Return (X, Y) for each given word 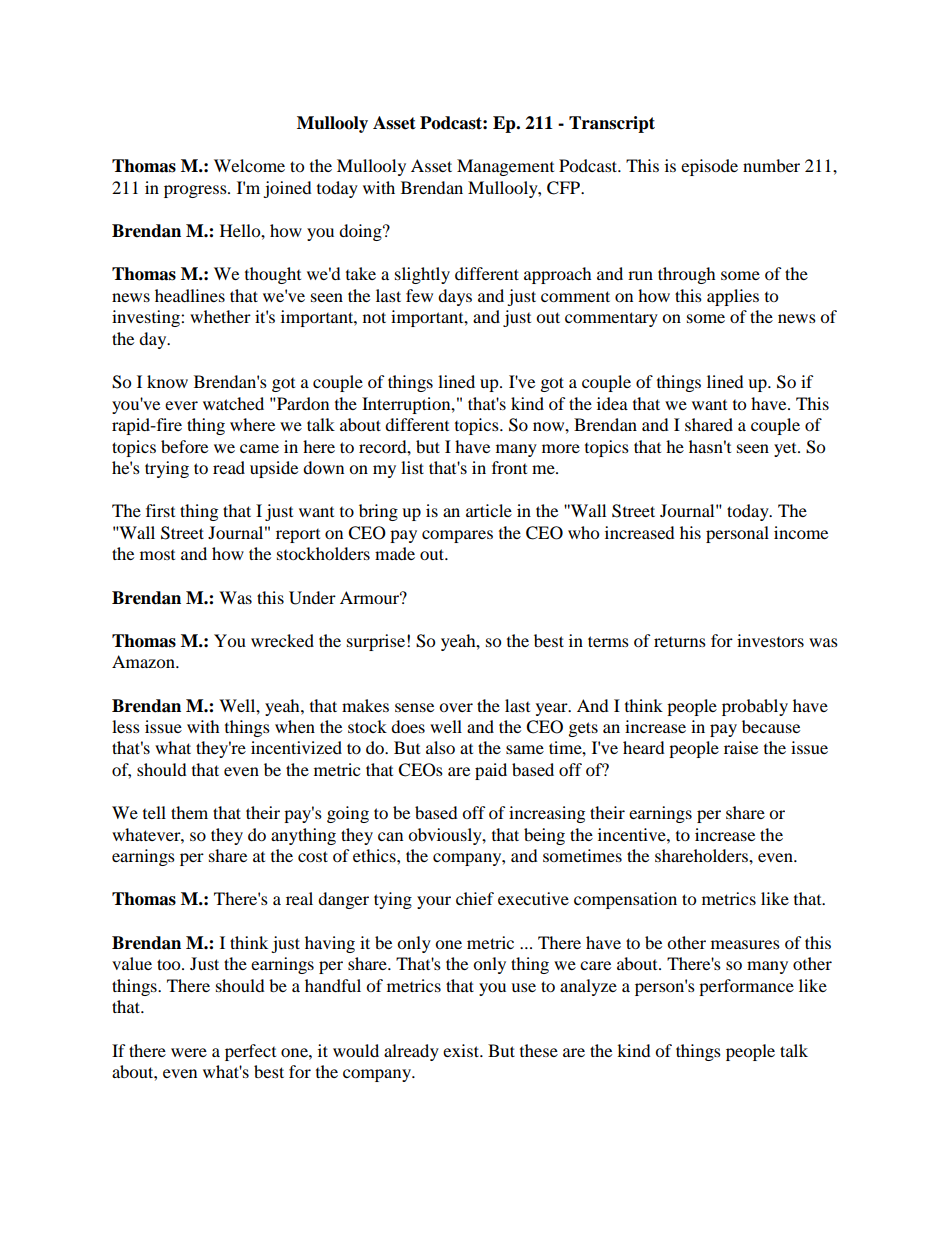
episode (709, 167)
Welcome (249, 165)
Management (505, 167)
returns (680, 642)
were (189, 1052)
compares (457, 536)
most (157, 555)
